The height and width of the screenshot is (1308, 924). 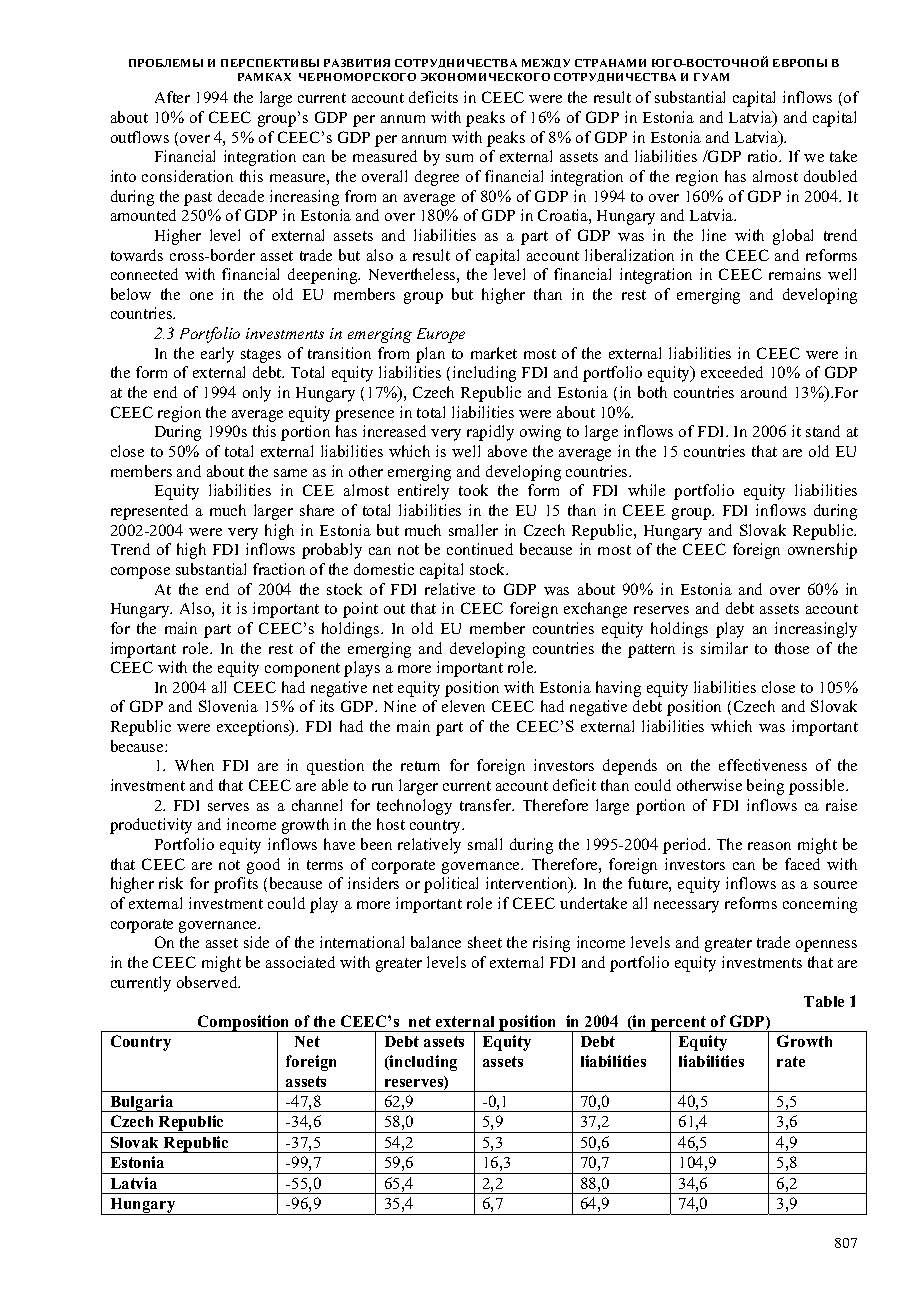 What do you see at coordinates (763, 765) in the screenshot?
I see `effectiveness` at bounding box center [763, 765].
